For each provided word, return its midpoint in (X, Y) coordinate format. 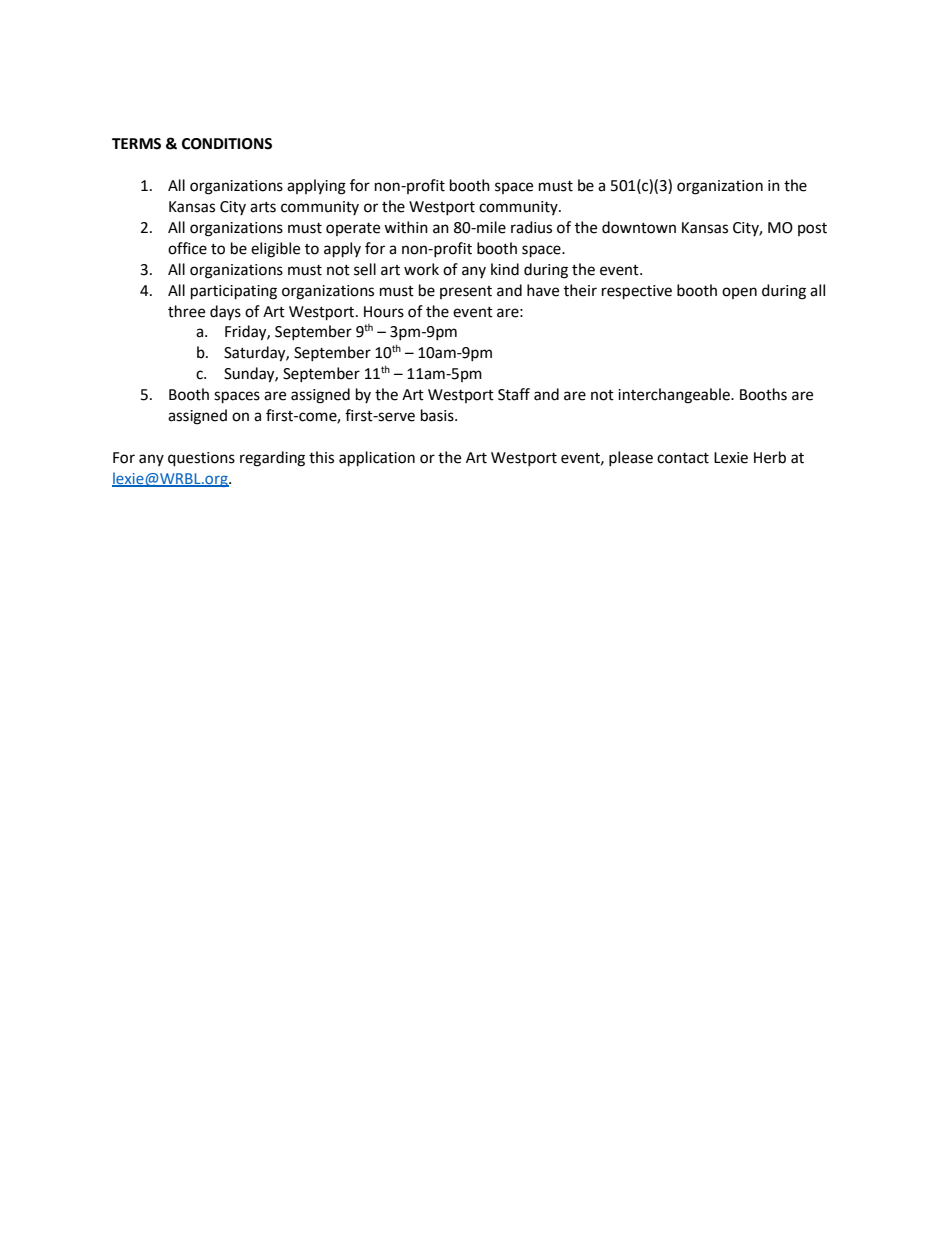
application (377, 459)
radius (531, 227)
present (466, 292)
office (187, 248)
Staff (514, 394)
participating (234, 292)
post (812, 229)
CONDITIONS (227, 144)
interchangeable (675, 396)
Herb (770, 457)
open (739, 293)
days (225, 313)
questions (201, 459)
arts (263, 207)
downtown (639, 227)
